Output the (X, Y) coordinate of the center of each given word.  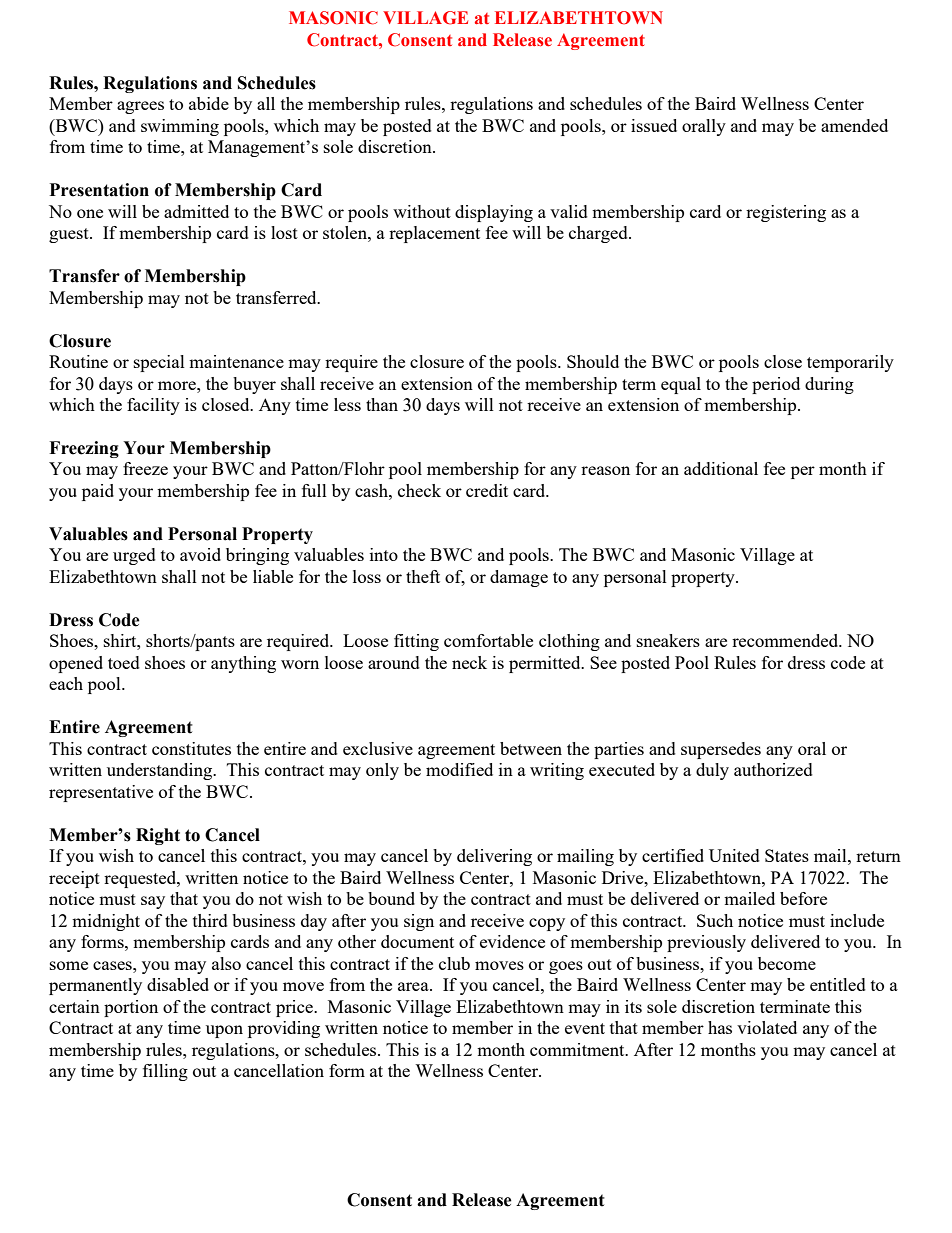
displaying (494, 213)
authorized (773, 769)
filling (165, 1072)
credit (487, 490)
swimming (180, 127)
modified (459, 769)
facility (153, 406)
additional (721, 468)
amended (854, 125)
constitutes (191, 748)
